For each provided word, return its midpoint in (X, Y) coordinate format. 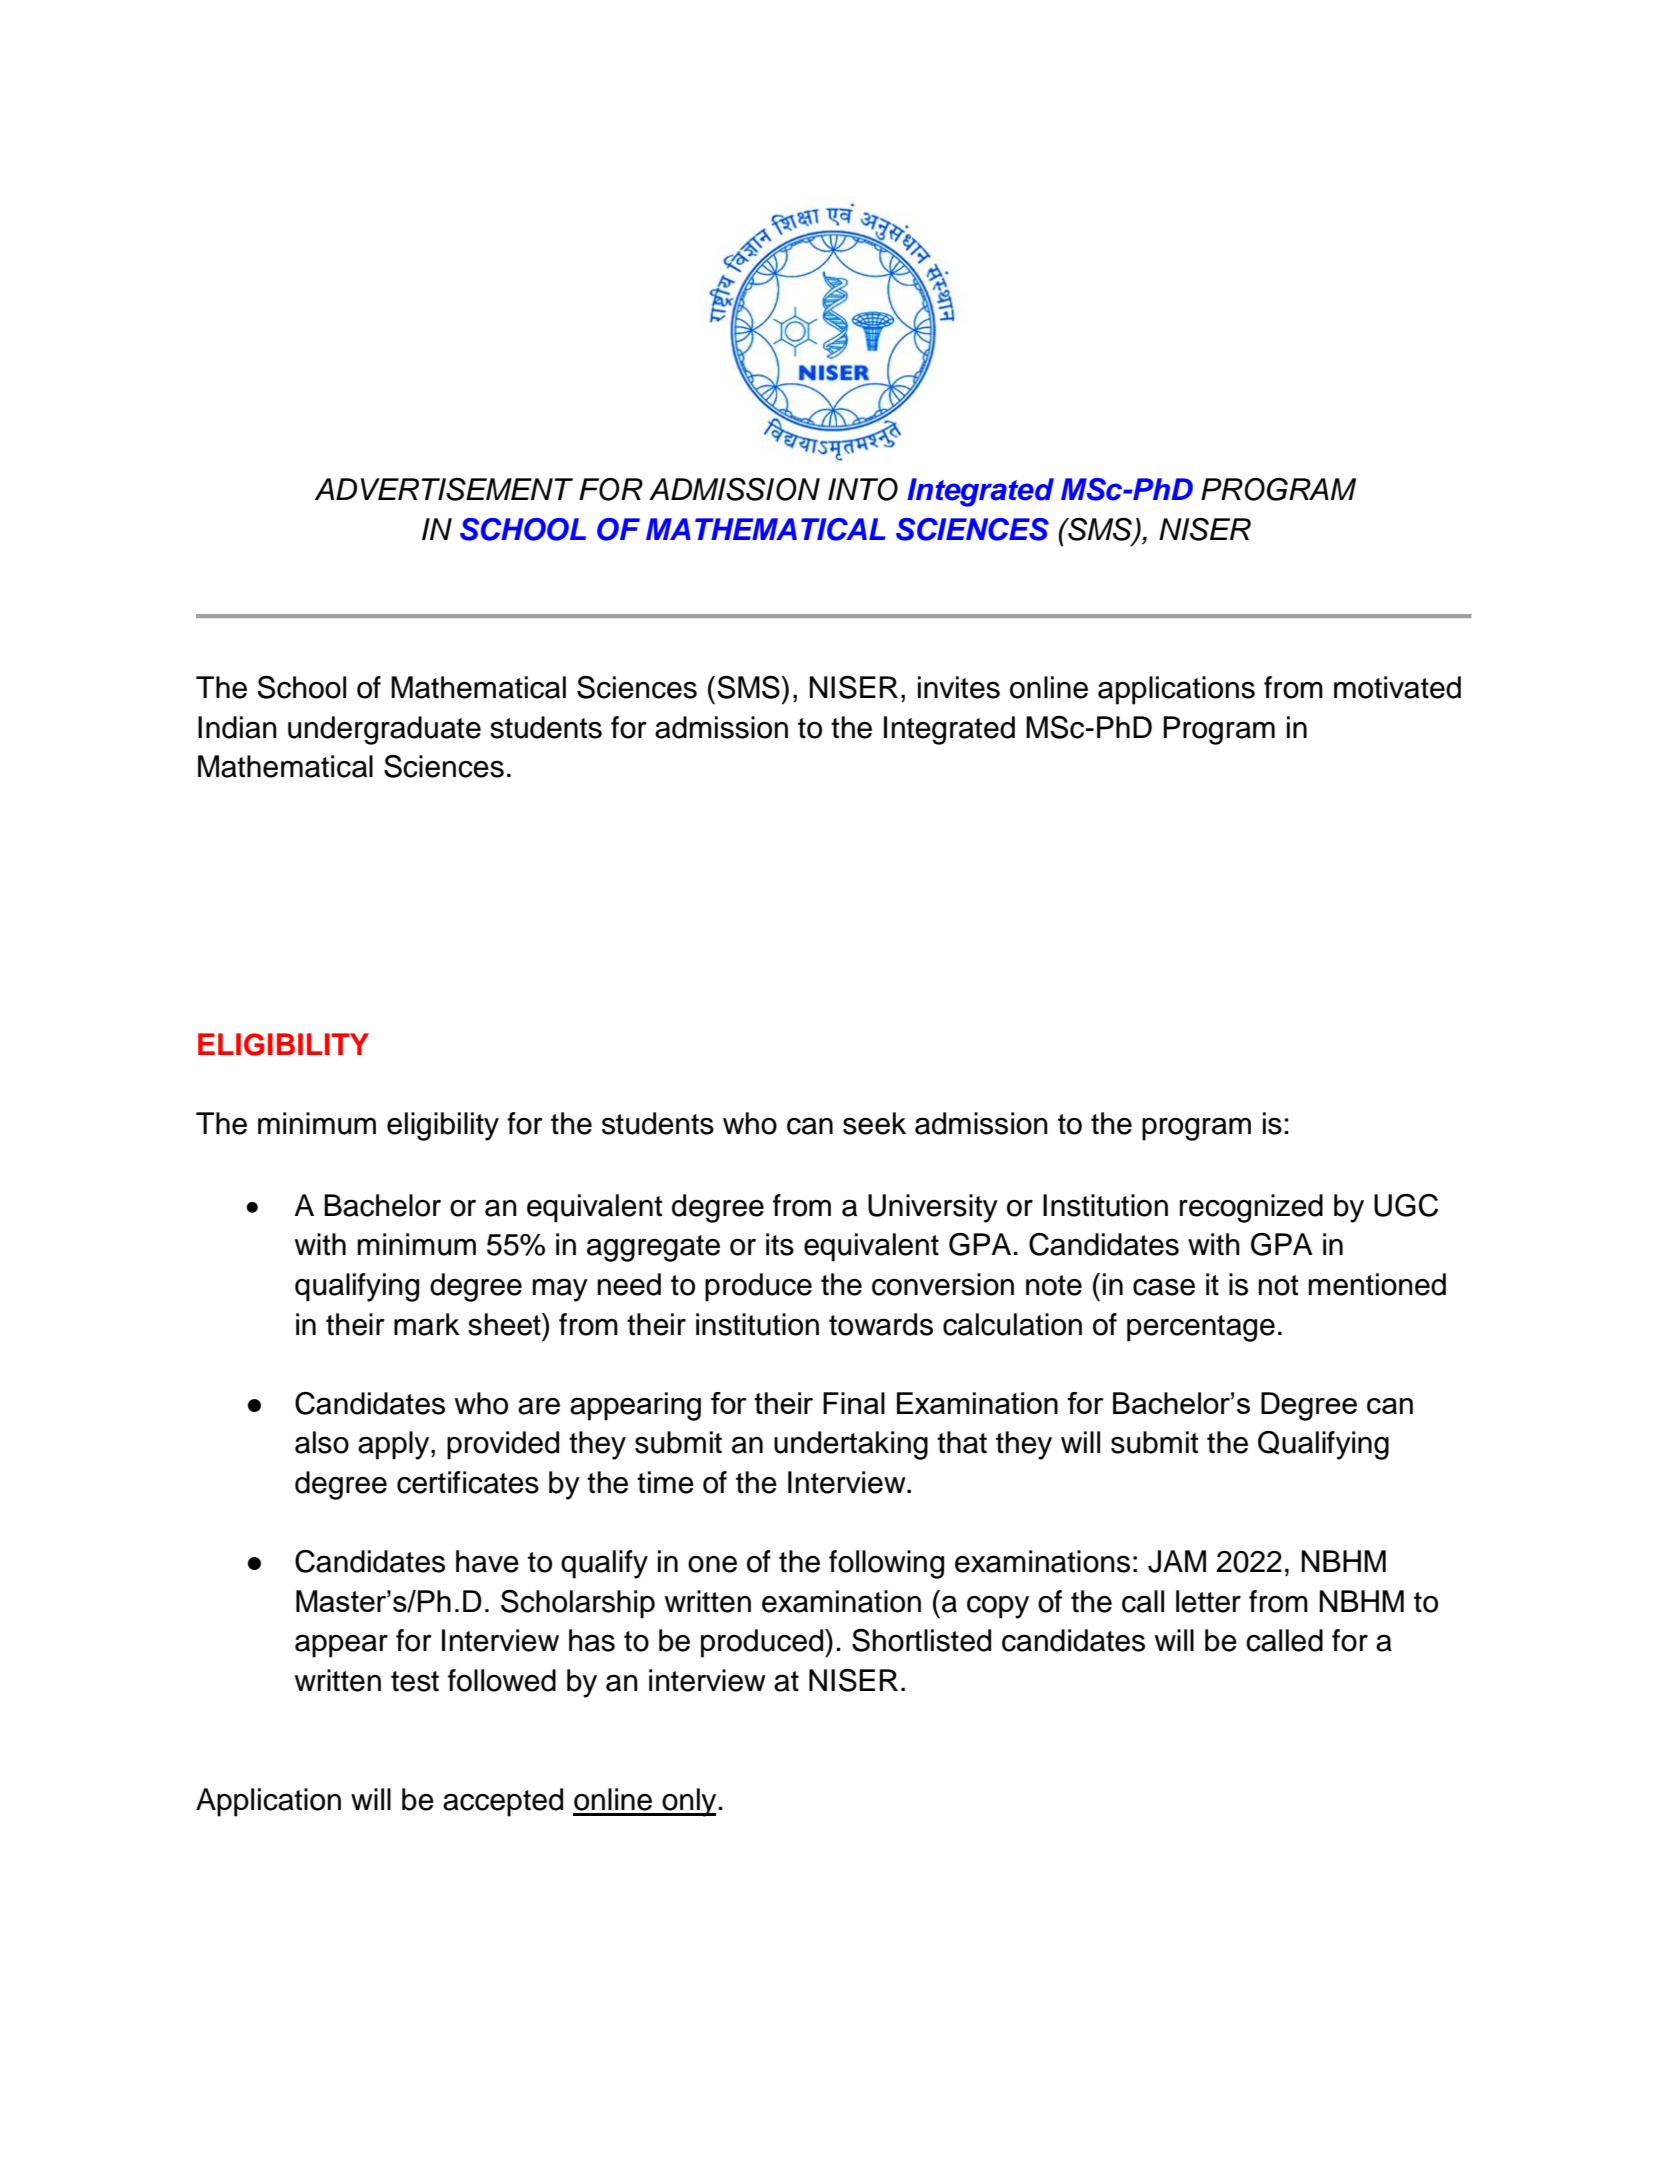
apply (395, 1445)
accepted (503, 1802)
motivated (1397, 687)
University (933, 1208)
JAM (1177, 1561)
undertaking (851, 1445)
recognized (1251, 1208)
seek (874, 1123)
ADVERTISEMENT (444, 489)
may (560, 1290)
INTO (863, 489)
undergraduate (384, 730)
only (688, 1802)
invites (959, 687)
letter (1208, 1601)
